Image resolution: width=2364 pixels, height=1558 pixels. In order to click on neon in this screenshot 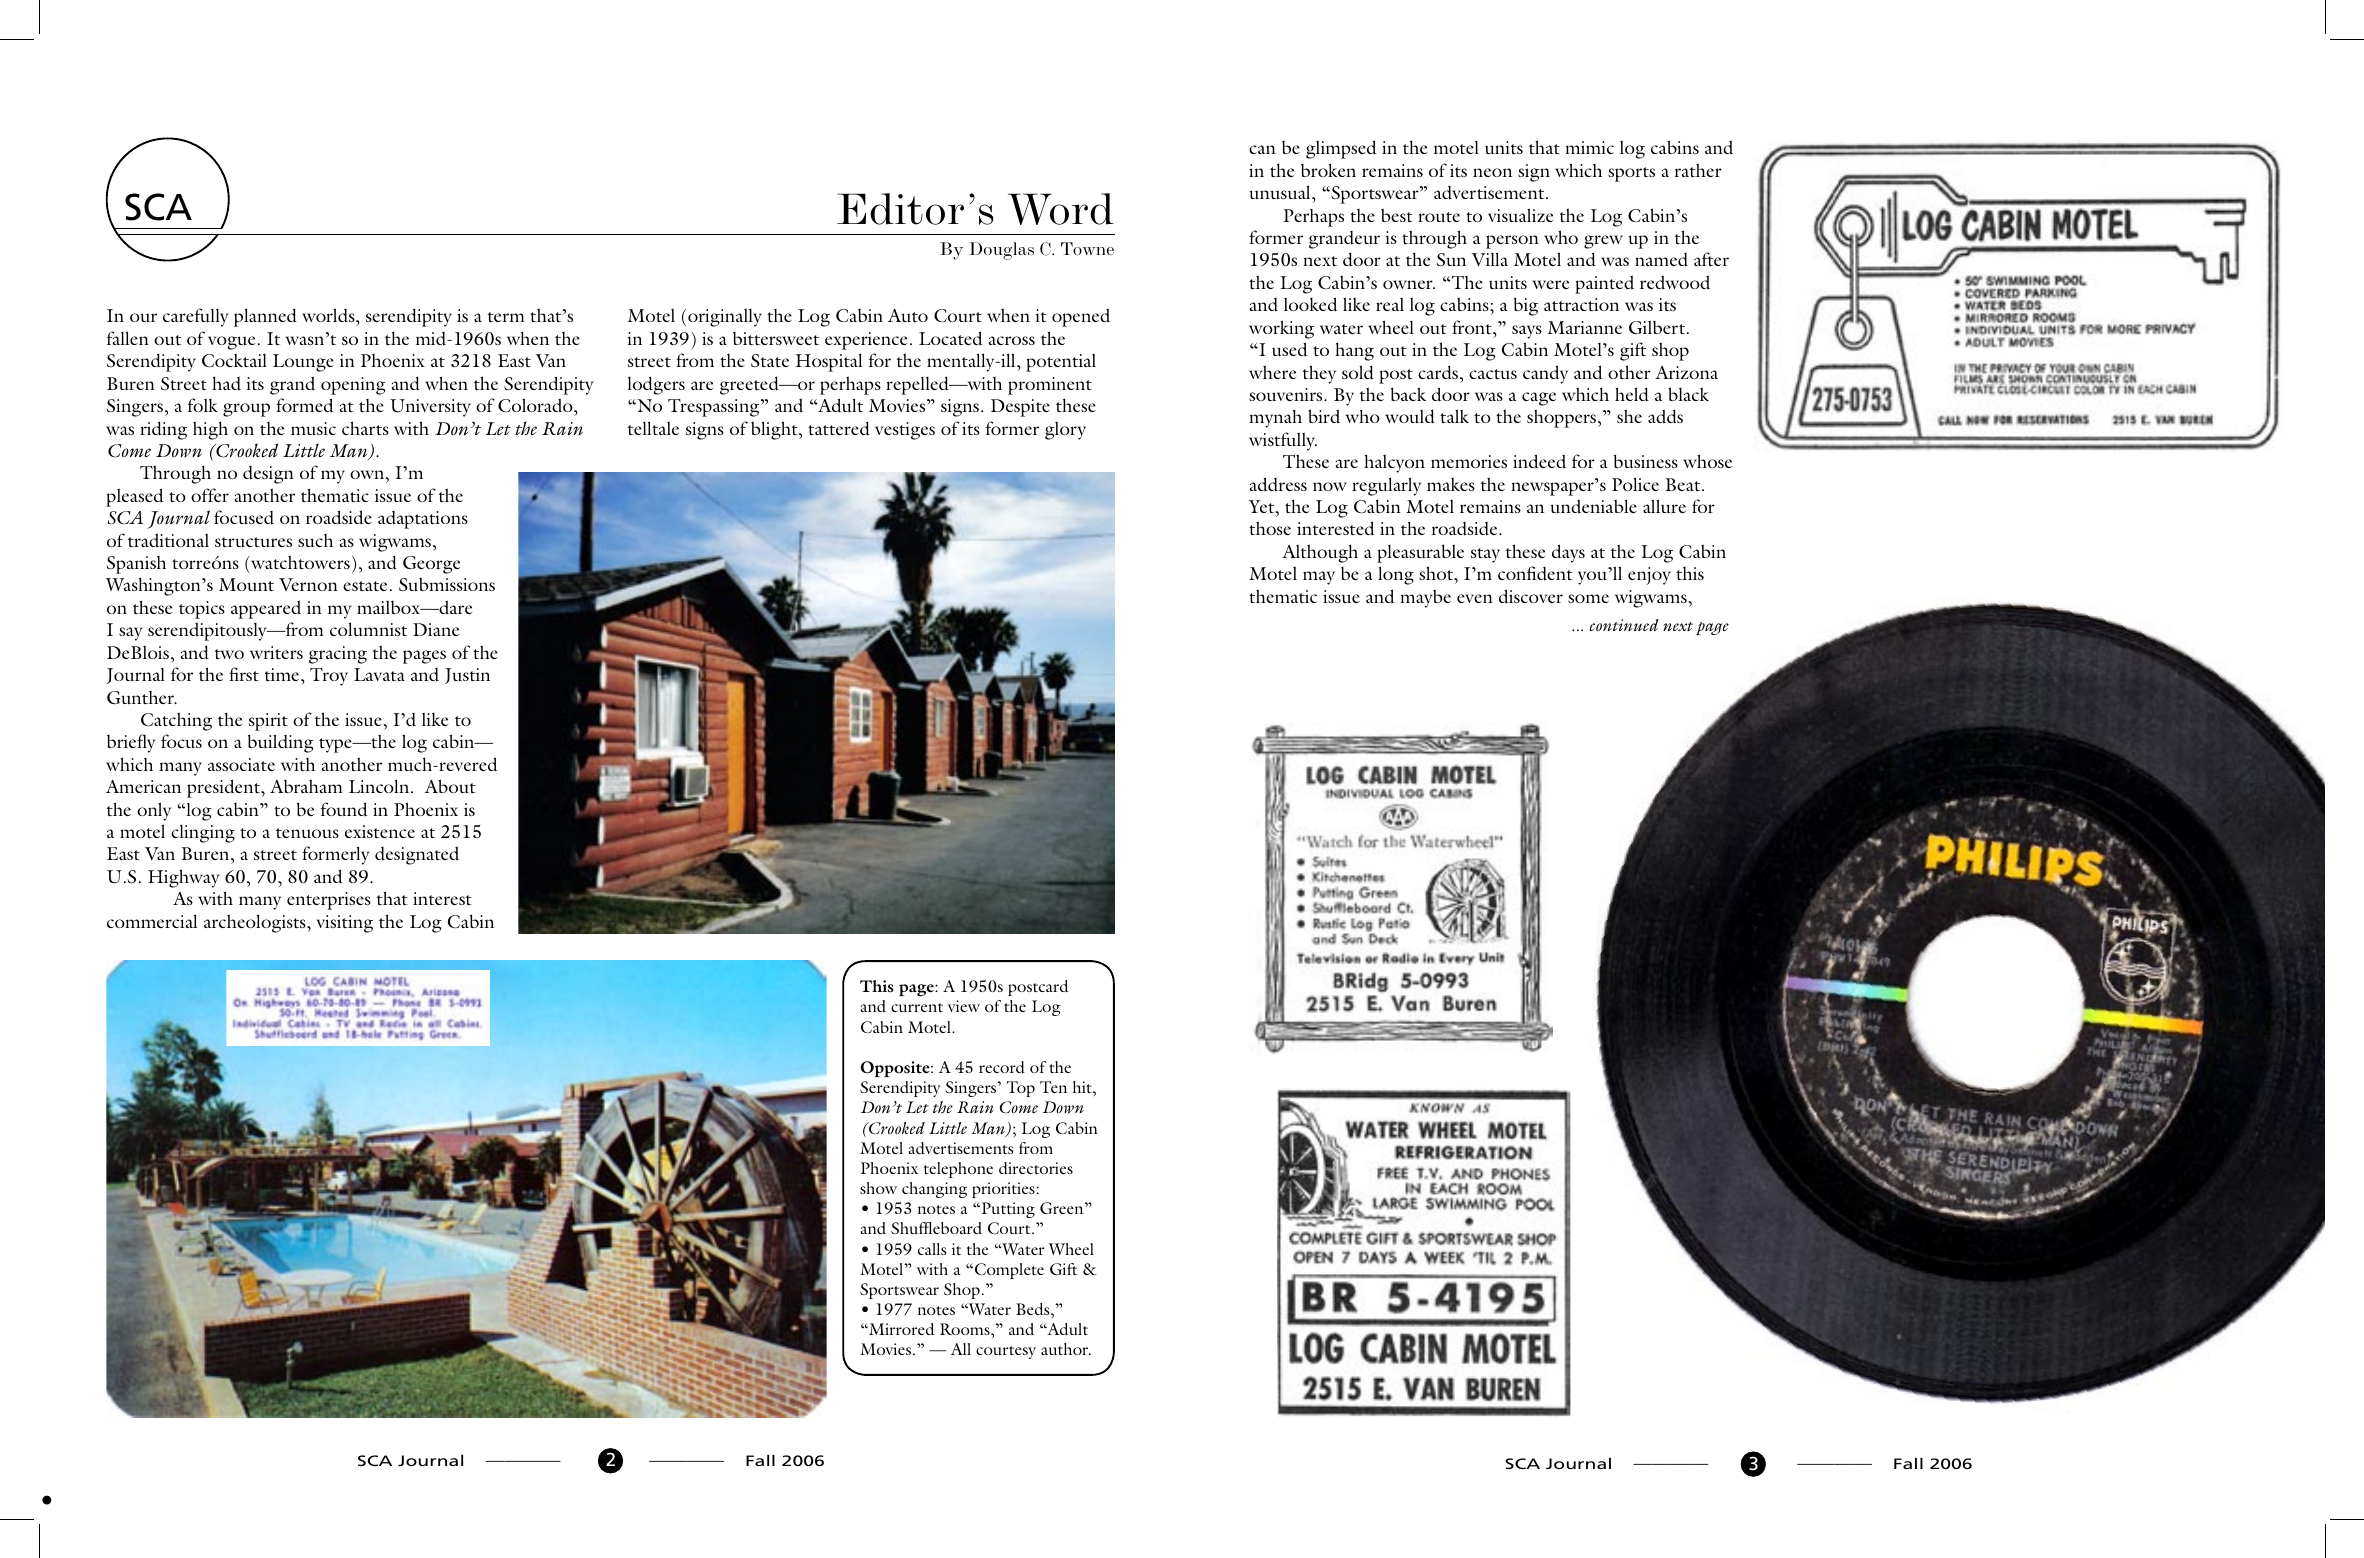, I will do `click(1492, 172)`.
